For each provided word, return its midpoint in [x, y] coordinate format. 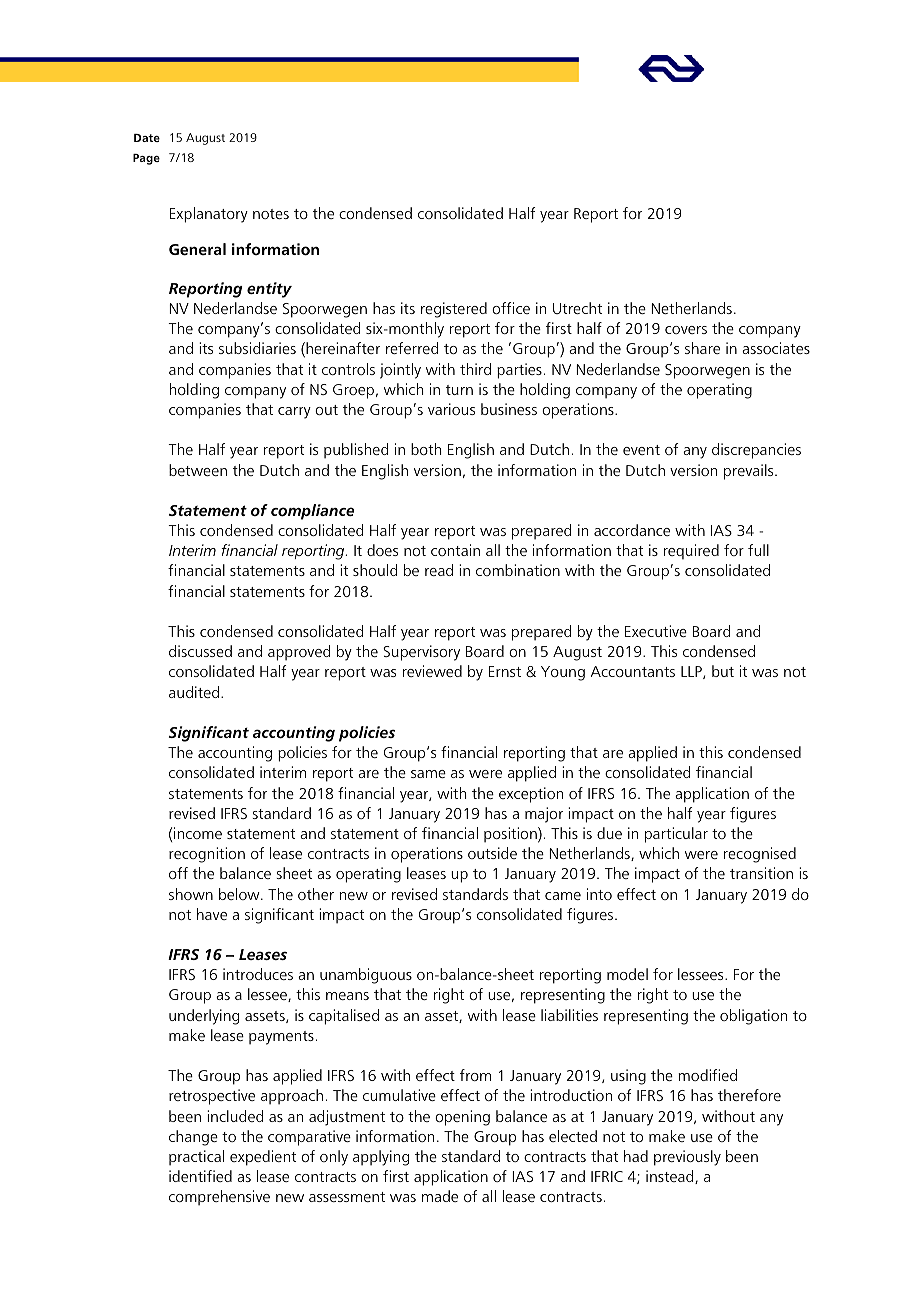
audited [194, 692]
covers [686, 330]
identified [200, 1176]
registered [454, 310]
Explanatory [209, 215]
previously [687, 1158]
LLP [692, 672]
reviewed [432, 671]
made [440, 1196]
